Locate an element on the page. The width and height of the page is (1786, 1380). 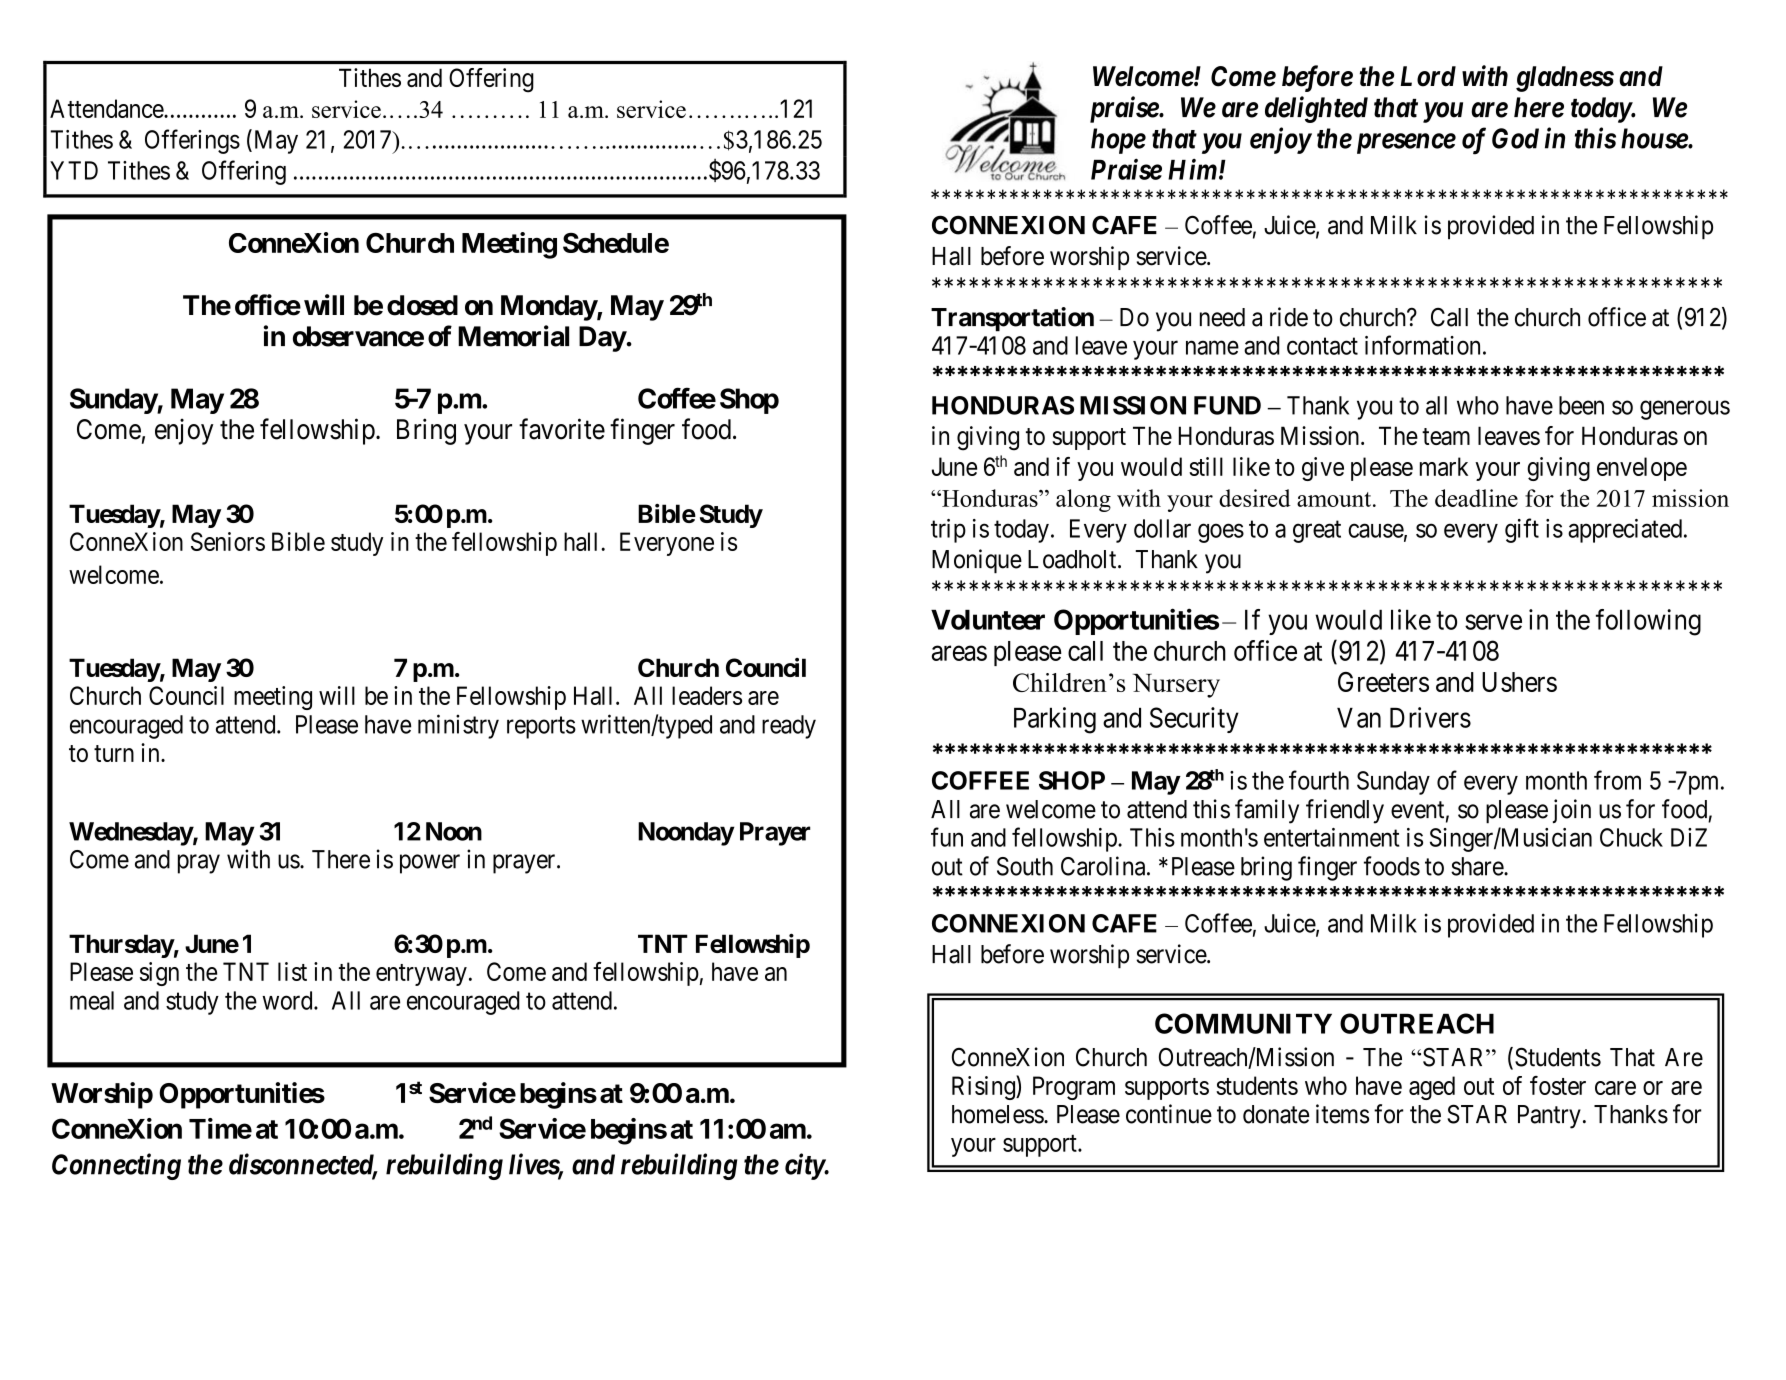
Pantry is located at coordinates (1549, 1117).
